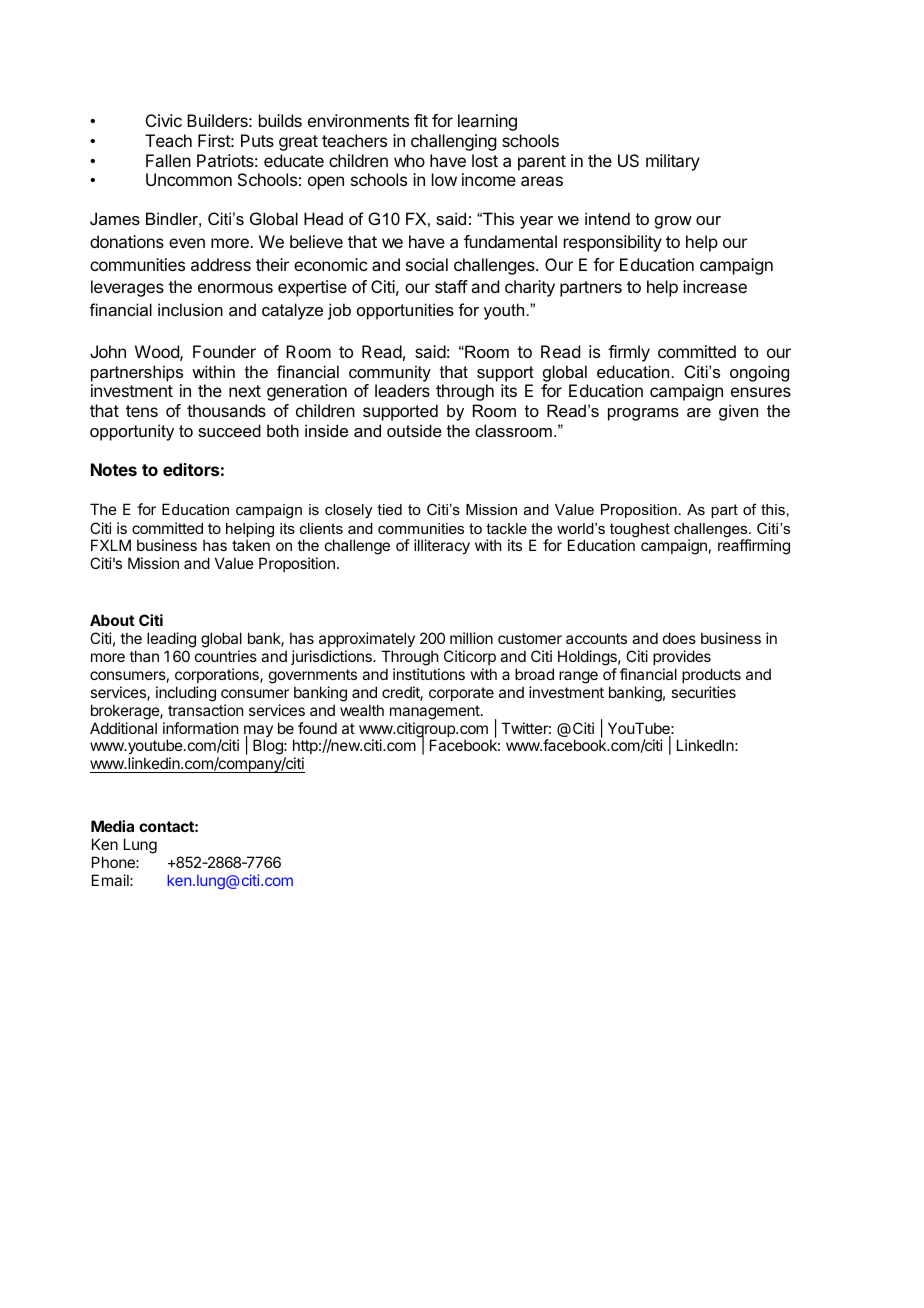  What do you see at coordinates (673, 162) in the image?
I see `military` at bounding box center [673, 162].
